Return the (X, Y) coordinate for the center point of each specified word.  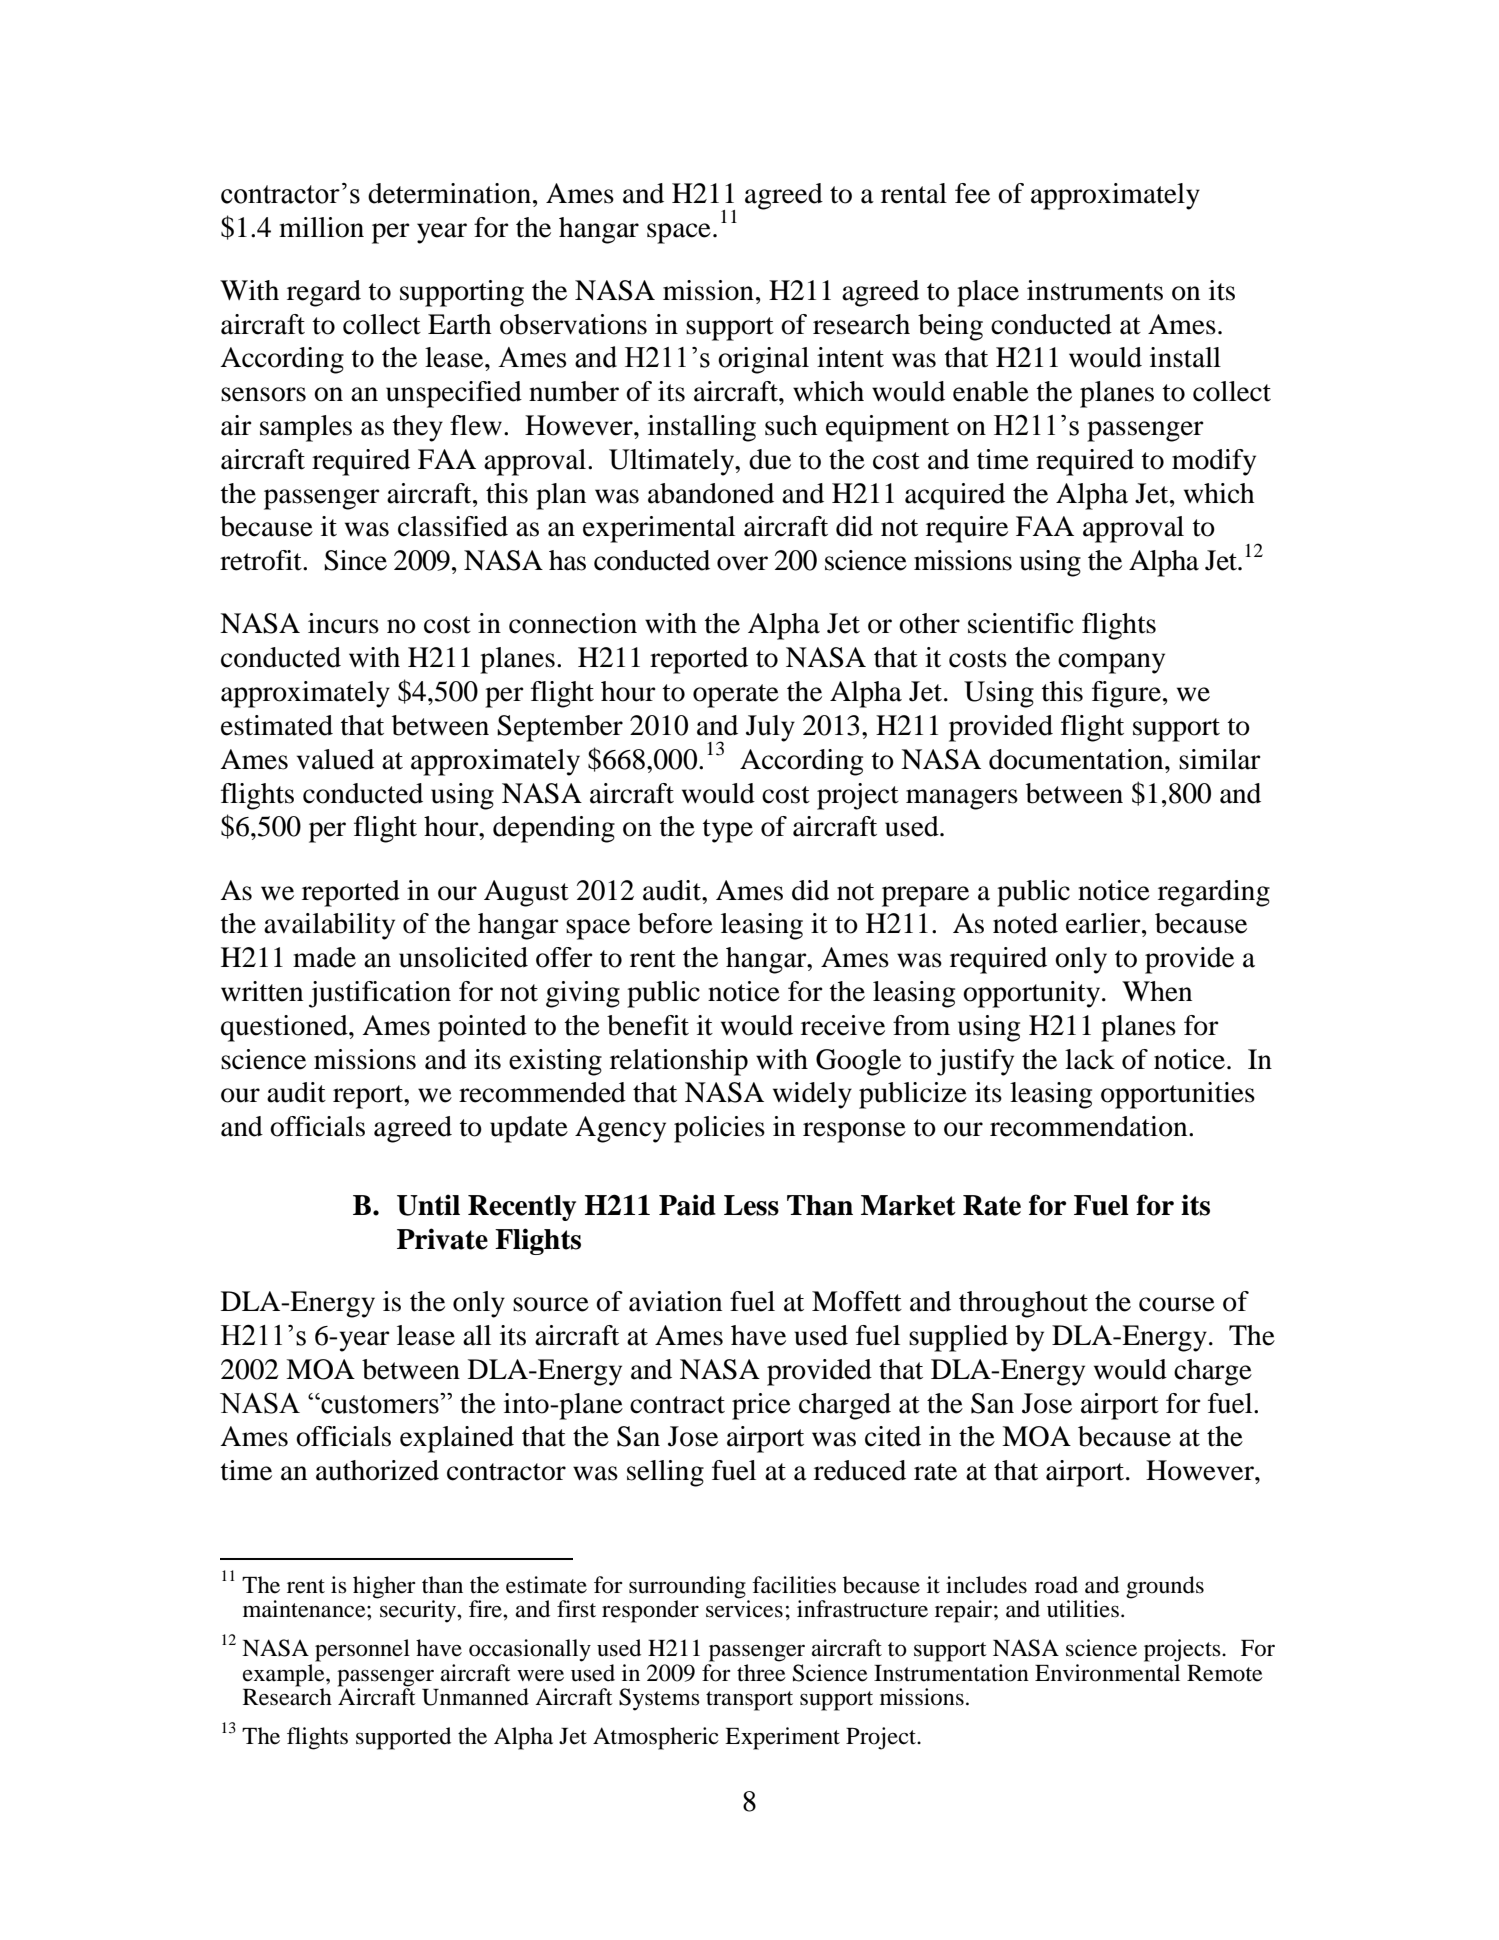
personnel (362, 1650)
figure (1126, 694)
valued (335, 759)
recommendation (1090, 1126)
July (770, 728)
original (763, 360)
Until (428, 1205)
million (321, 227)
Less (751, 1205)
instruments (1095, 290)
